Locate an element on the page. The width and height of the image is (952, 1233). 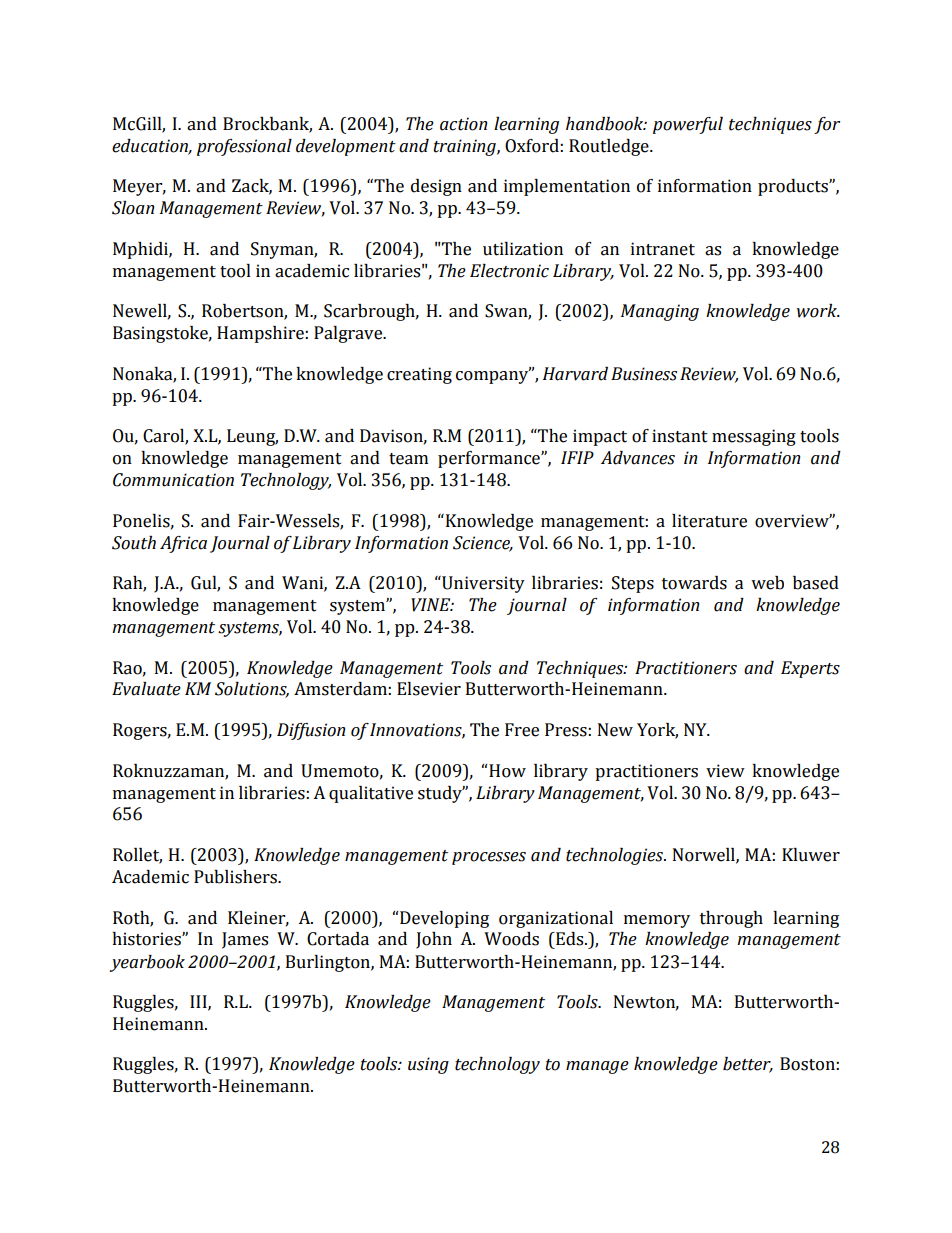
powerful is located at coordinates (688, 125).
